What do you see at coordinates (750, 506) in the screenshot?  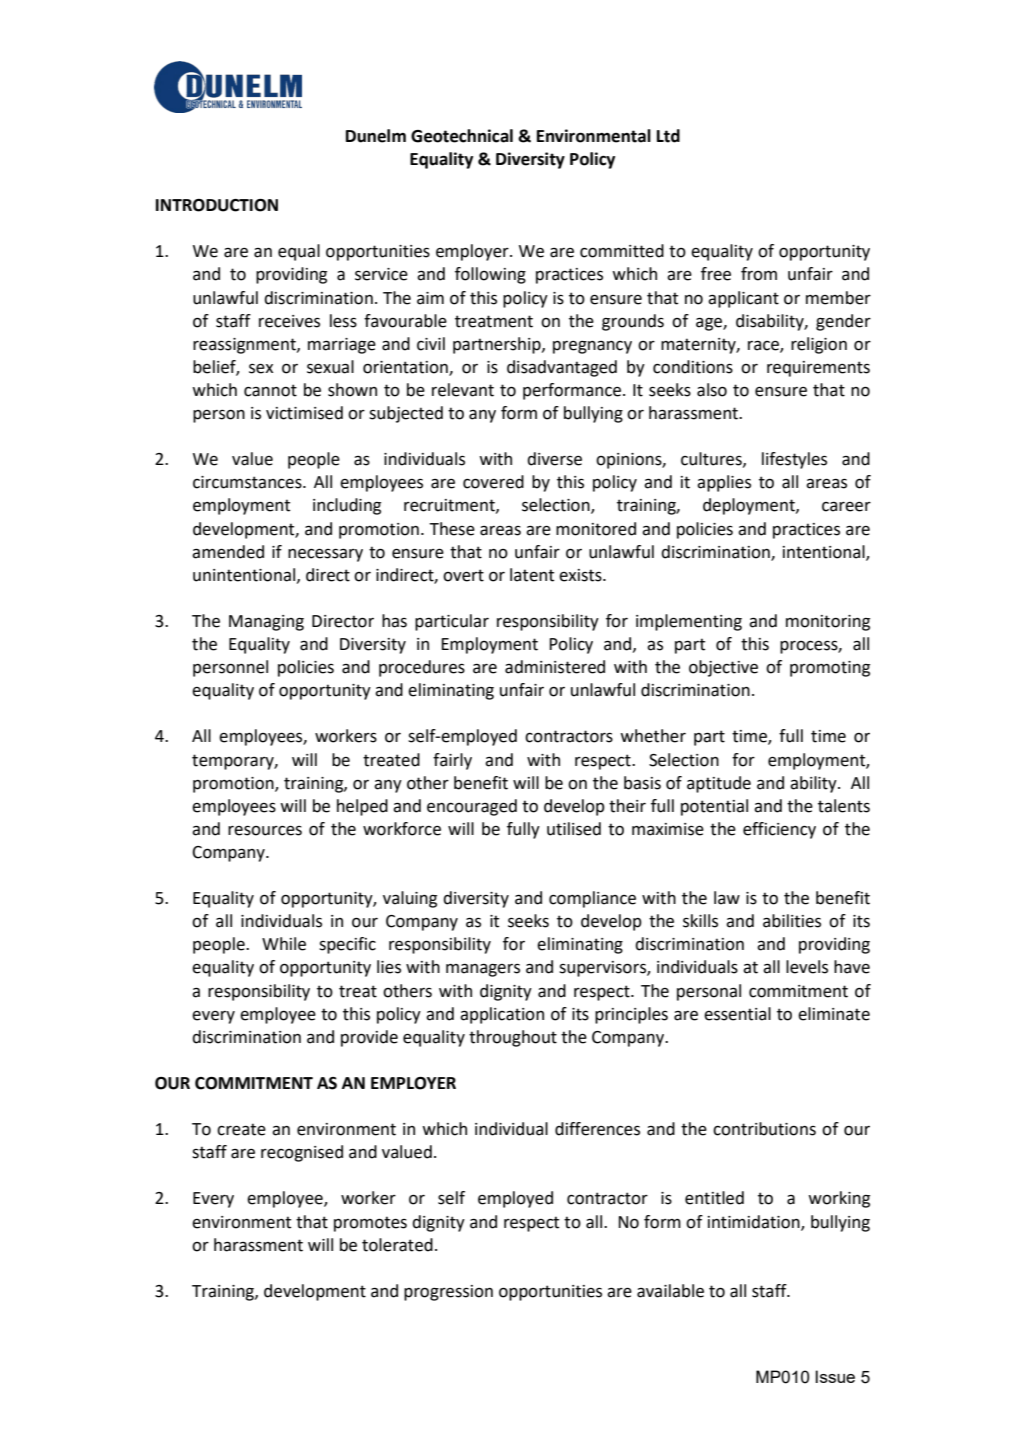 I see `deployment` at bounding box center [750, 506].
